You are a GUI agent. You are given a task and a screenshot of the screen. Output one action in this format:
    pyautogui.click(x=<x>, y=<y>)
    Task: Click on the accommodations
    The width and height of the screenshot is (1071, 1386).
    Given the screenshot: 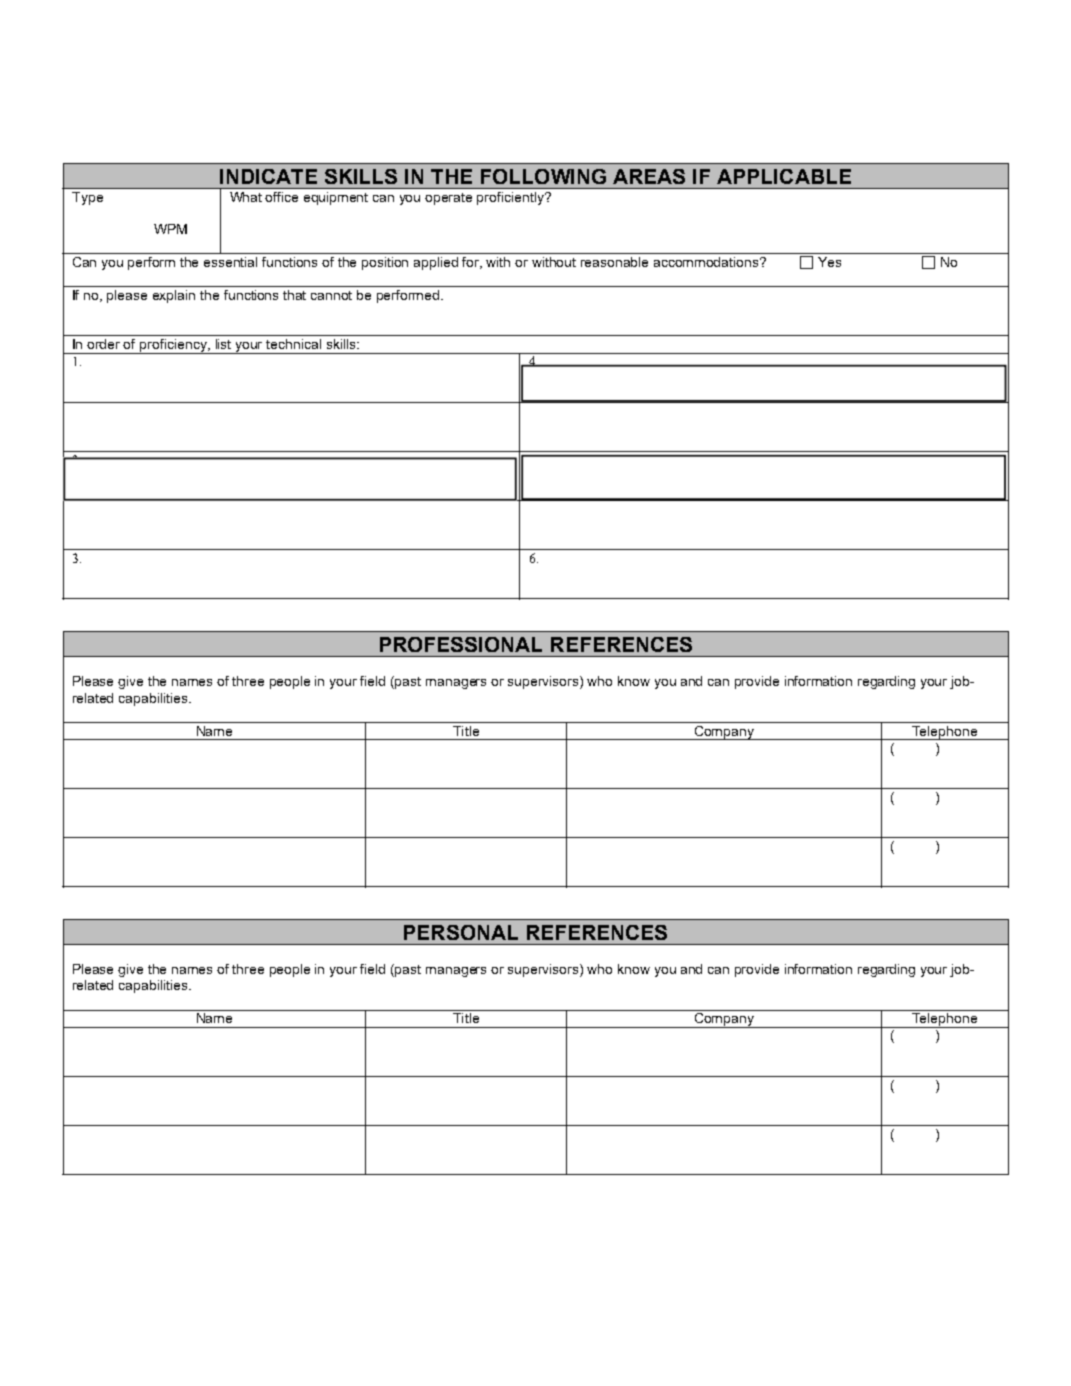 What is the action you would take?
    pyautogui.click(x=708, y=262)
